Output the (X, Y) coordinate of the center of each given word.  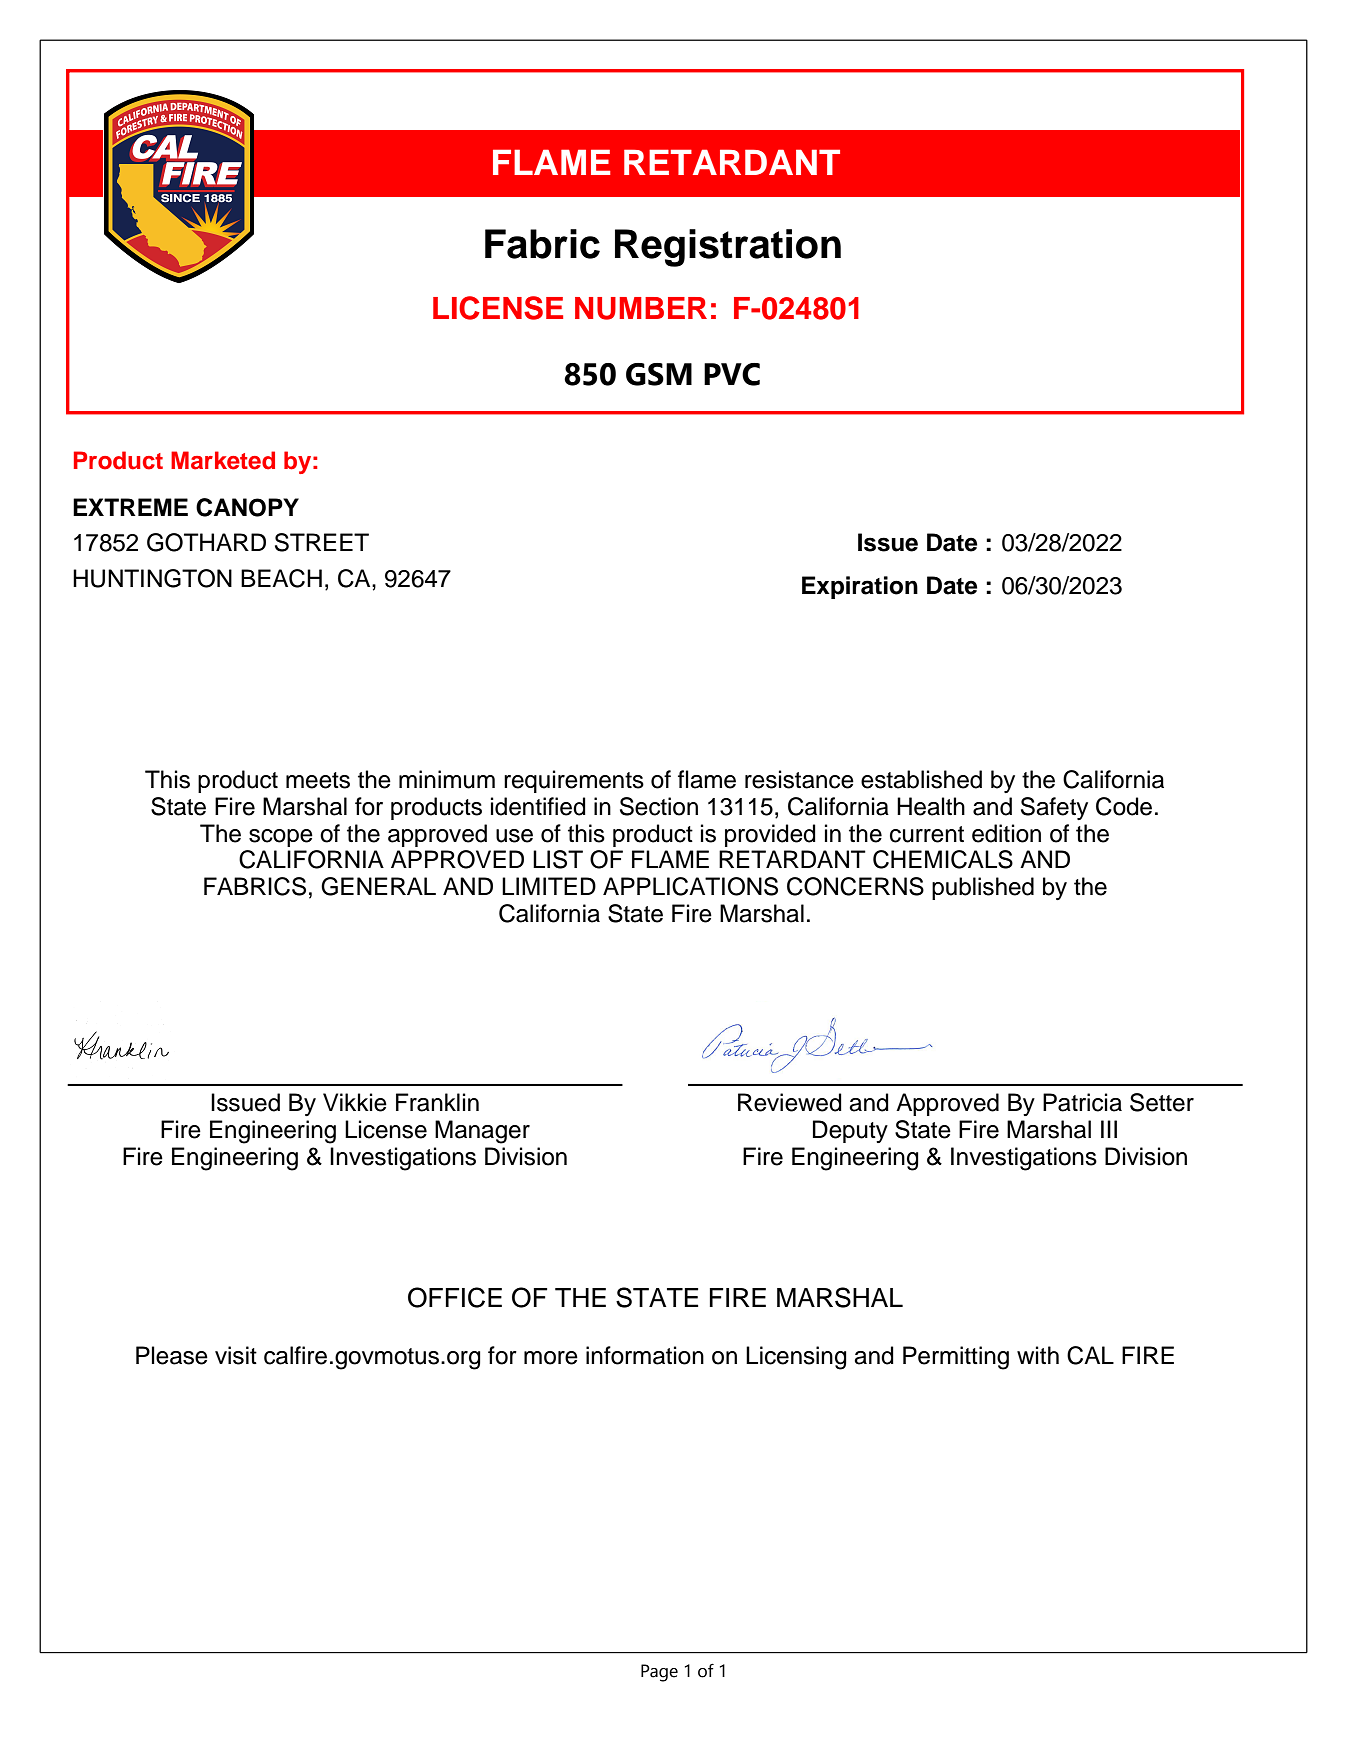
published (983, 888)
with (1038, 1355)
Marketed (223, 460)
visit (236, 1355)
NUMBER (641, 308)
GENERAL (378, 886)
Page (659, 1673)
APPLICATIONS (690, 886)
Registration (728, 248)
